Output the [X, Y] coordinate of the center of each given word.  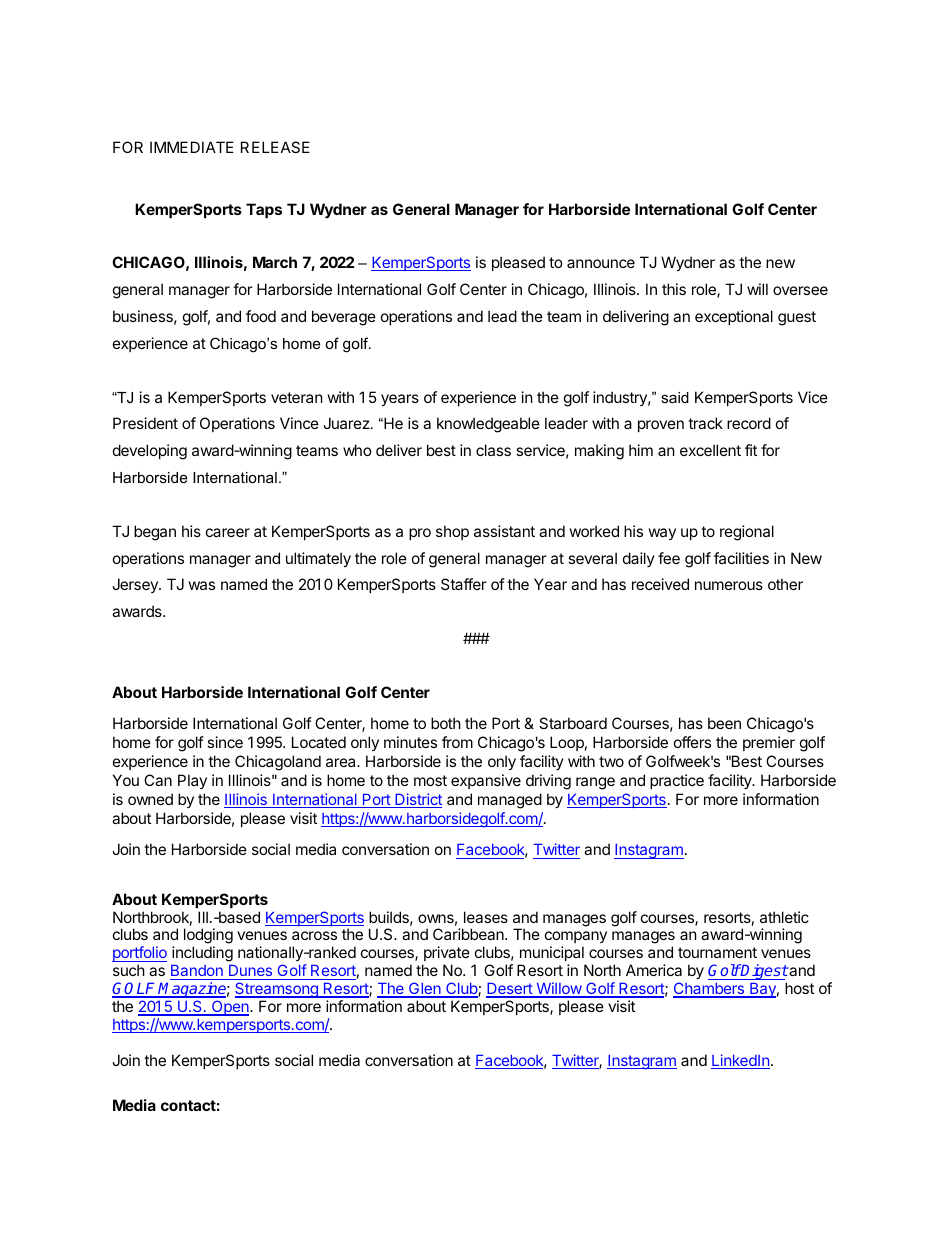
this [674, 289]
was [202, 585]
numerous [729, 585]
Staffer [464, 584]
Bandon [197, 972]
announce [601, 263]
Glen [425, 990]
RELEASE [275, 147]
